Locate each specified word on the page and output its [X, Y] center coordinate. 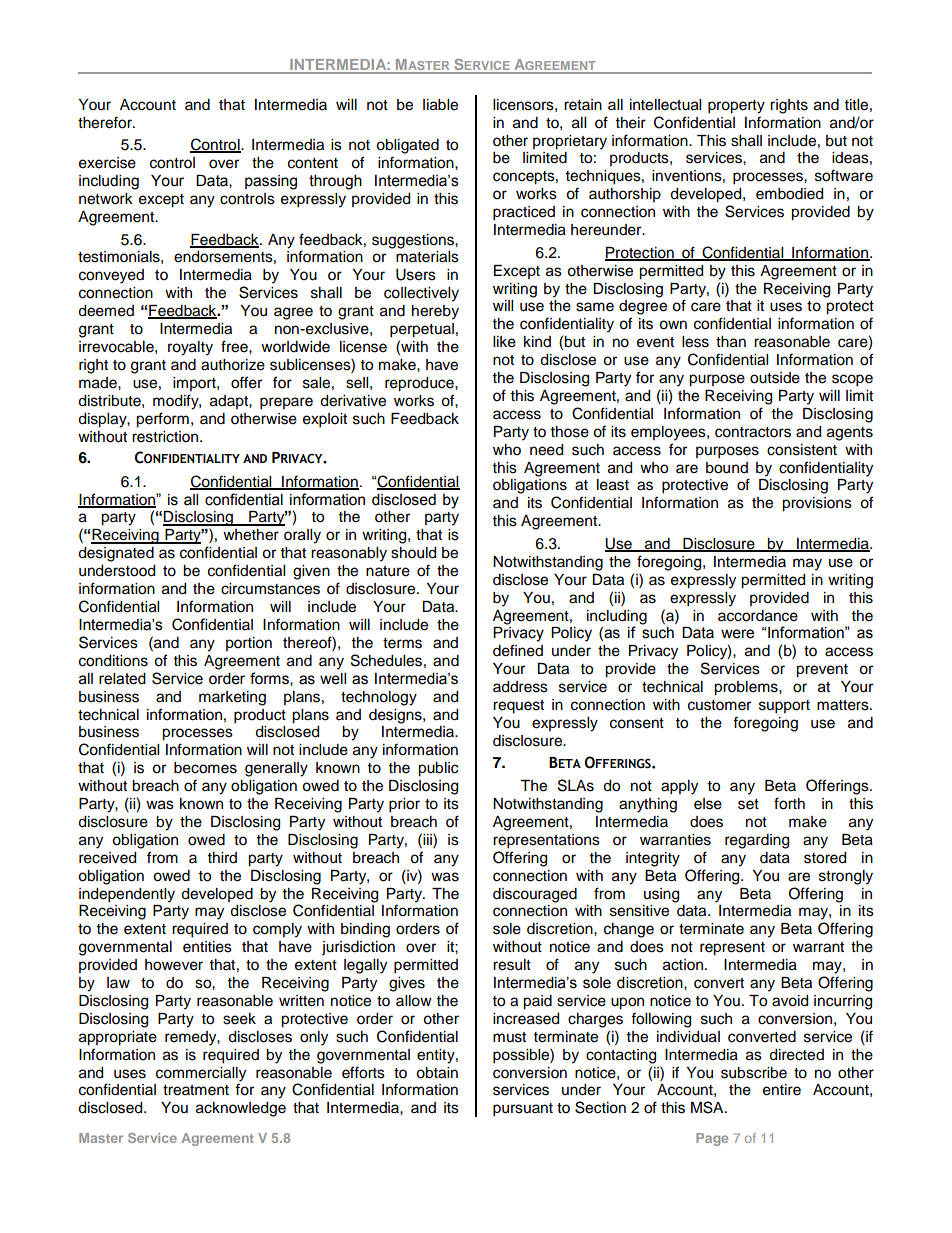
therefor [106, 122]
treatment [196, 1090]
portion [249, 644]
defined [518, 650]
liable [440, 105]
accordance [758, 616]
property [736, 107]
